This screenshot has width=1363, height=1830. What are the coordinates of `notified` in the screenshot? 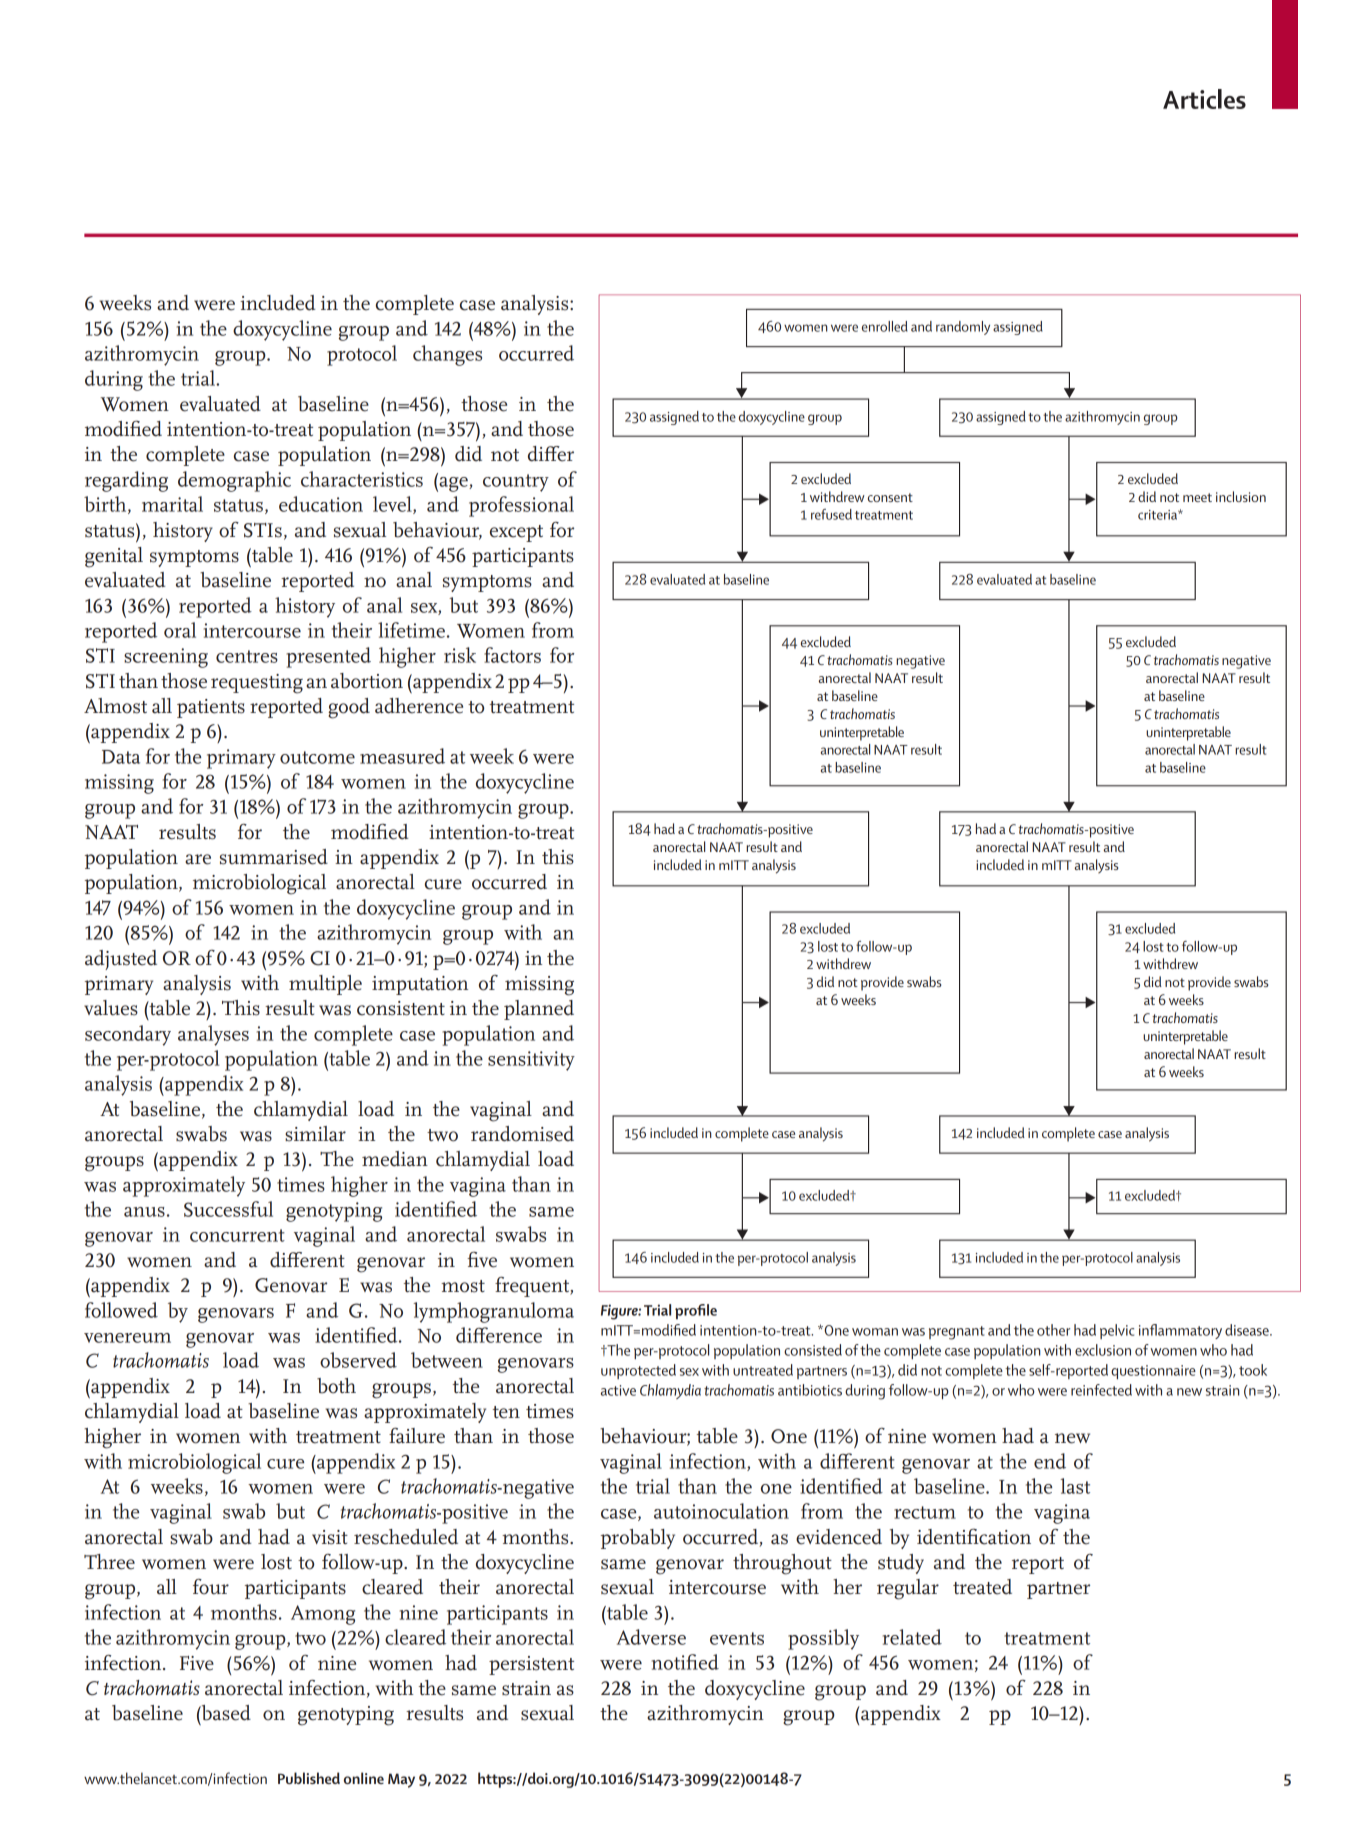 It's located at (685, 1662).
